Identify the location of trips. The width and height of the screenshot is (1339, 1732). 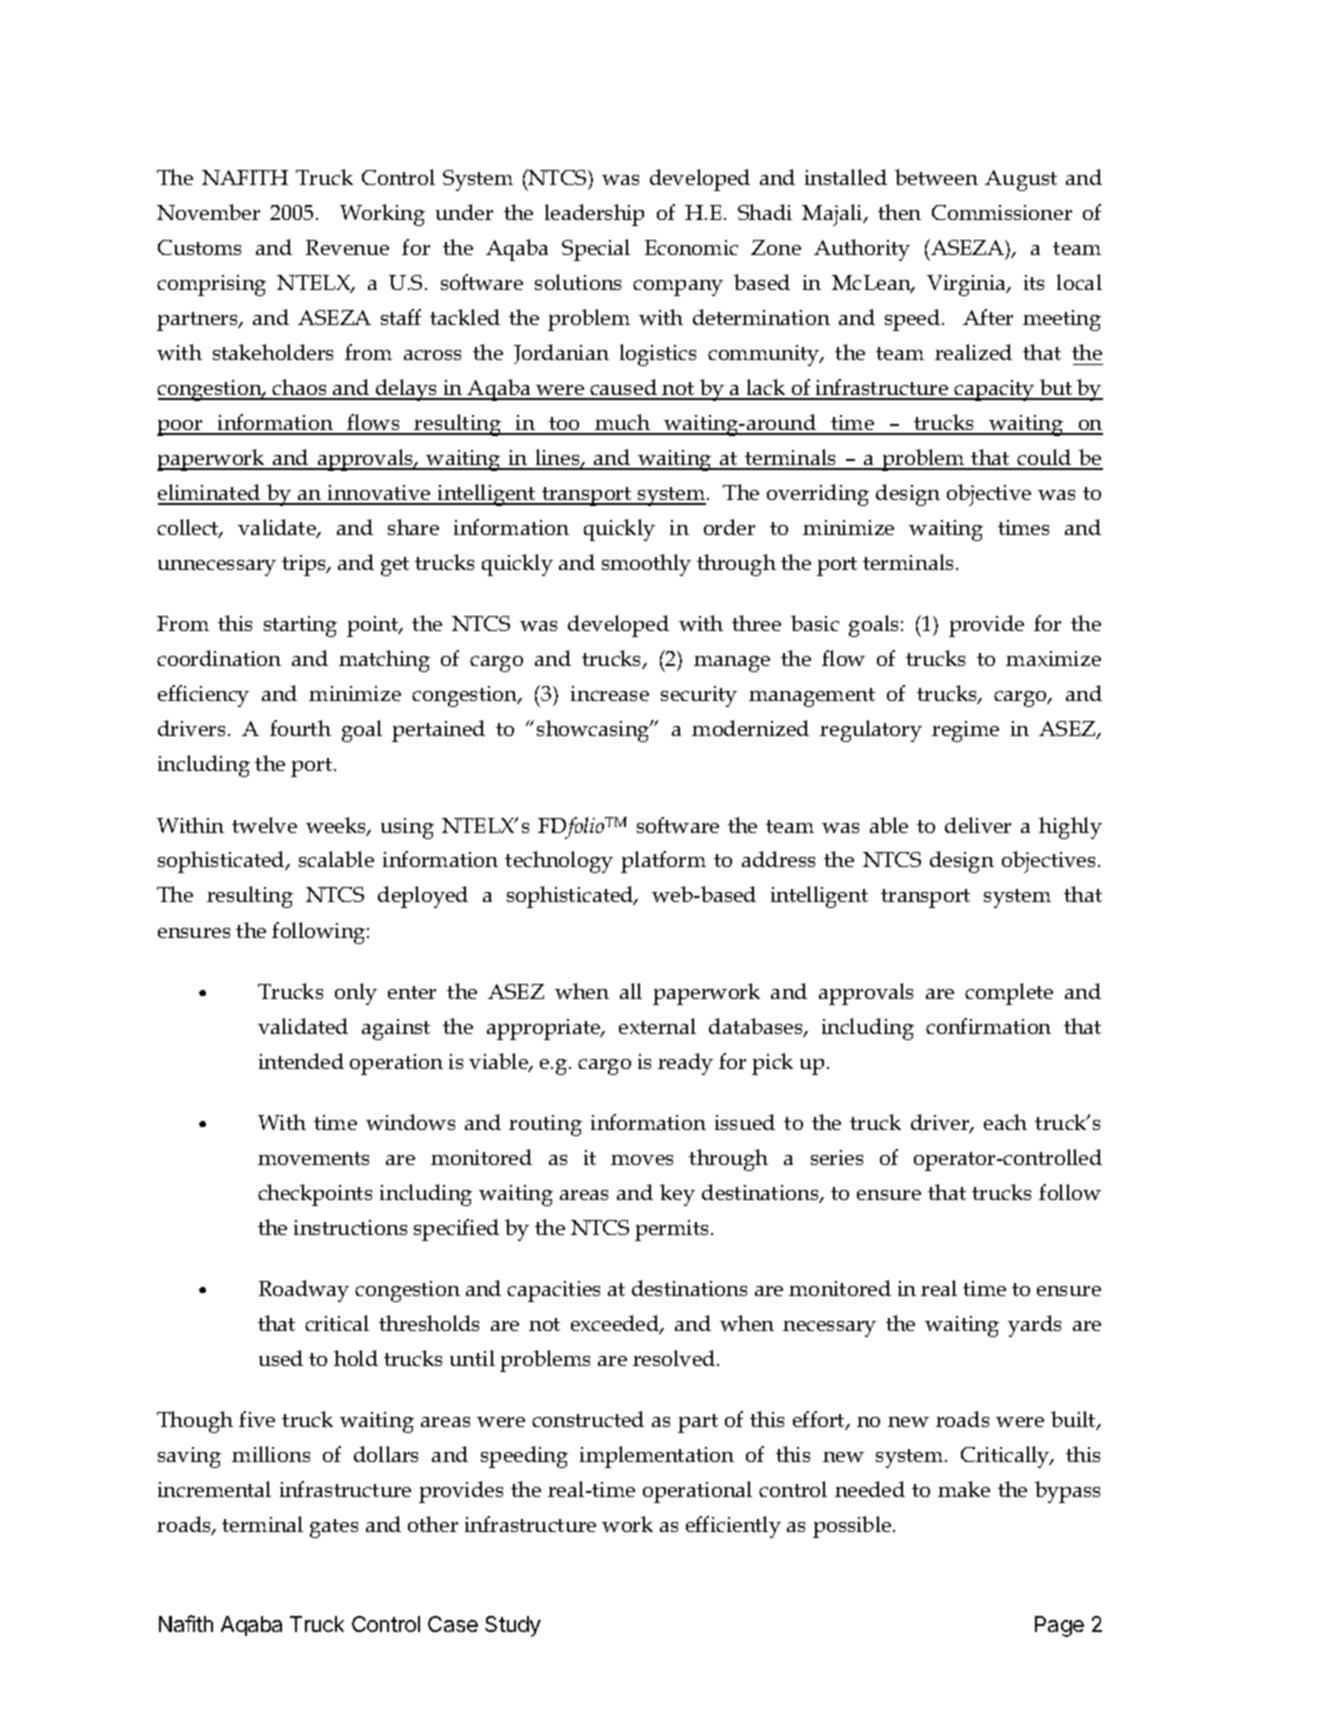
(305, 565).
